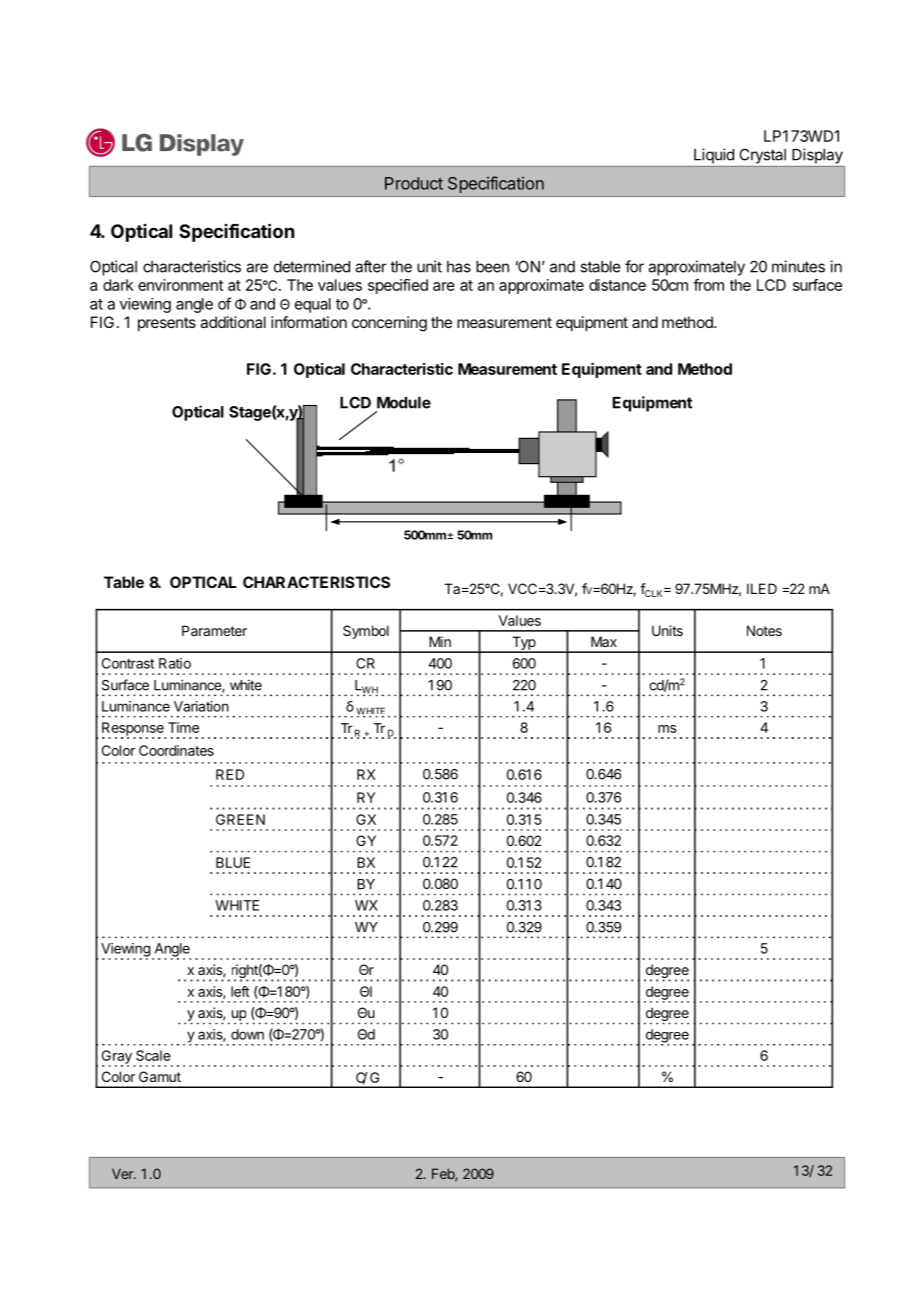  What do you see at coordinates (247, 1034) in the screenshot?
I see `down` at bounding box center [247, 1034].
